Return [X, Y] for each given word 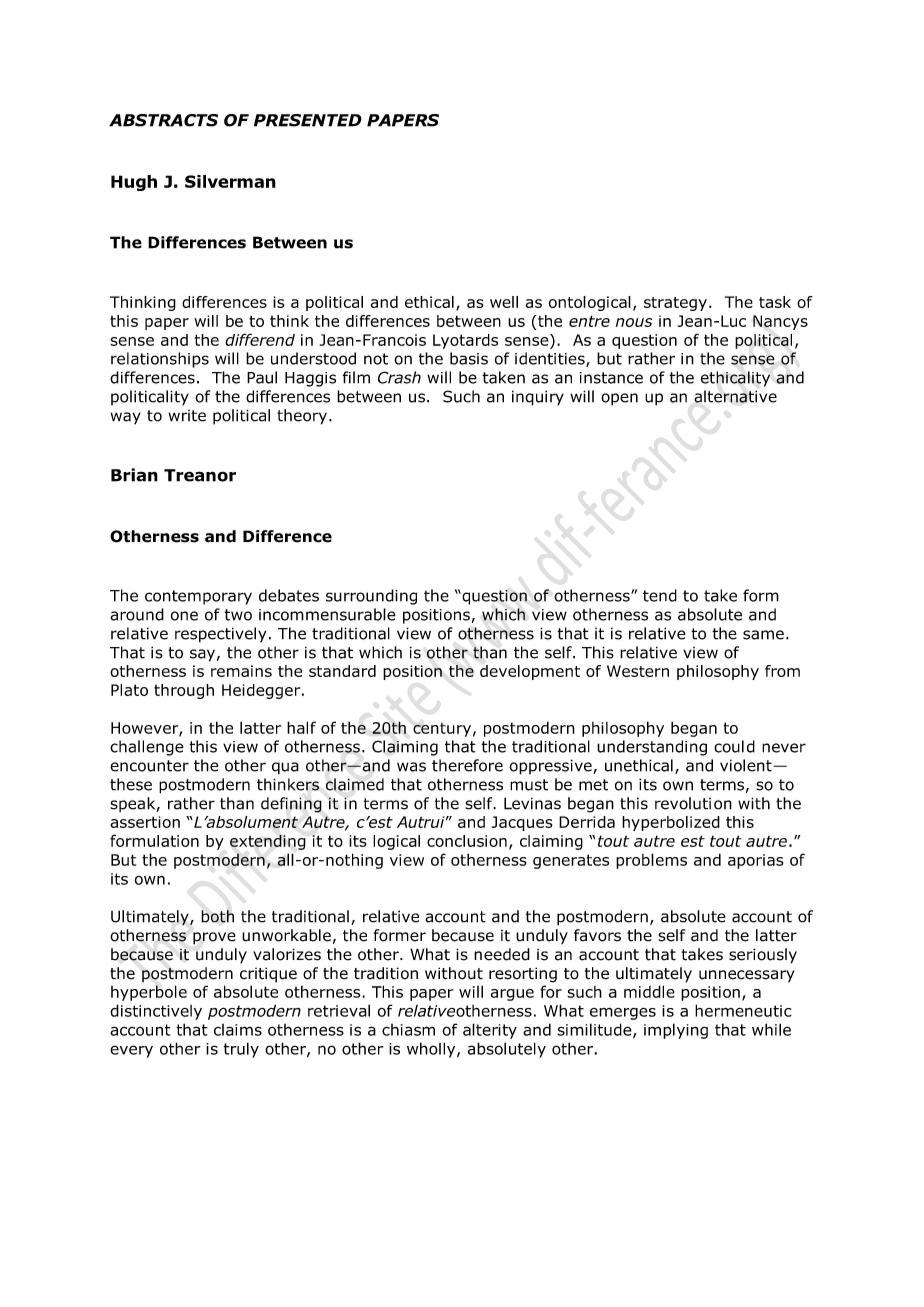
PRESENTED [308, 120]
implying [676, 1031]
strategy [675, 304]
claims [238, 1030]
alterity [490, 1031]
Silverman [230, 181]
